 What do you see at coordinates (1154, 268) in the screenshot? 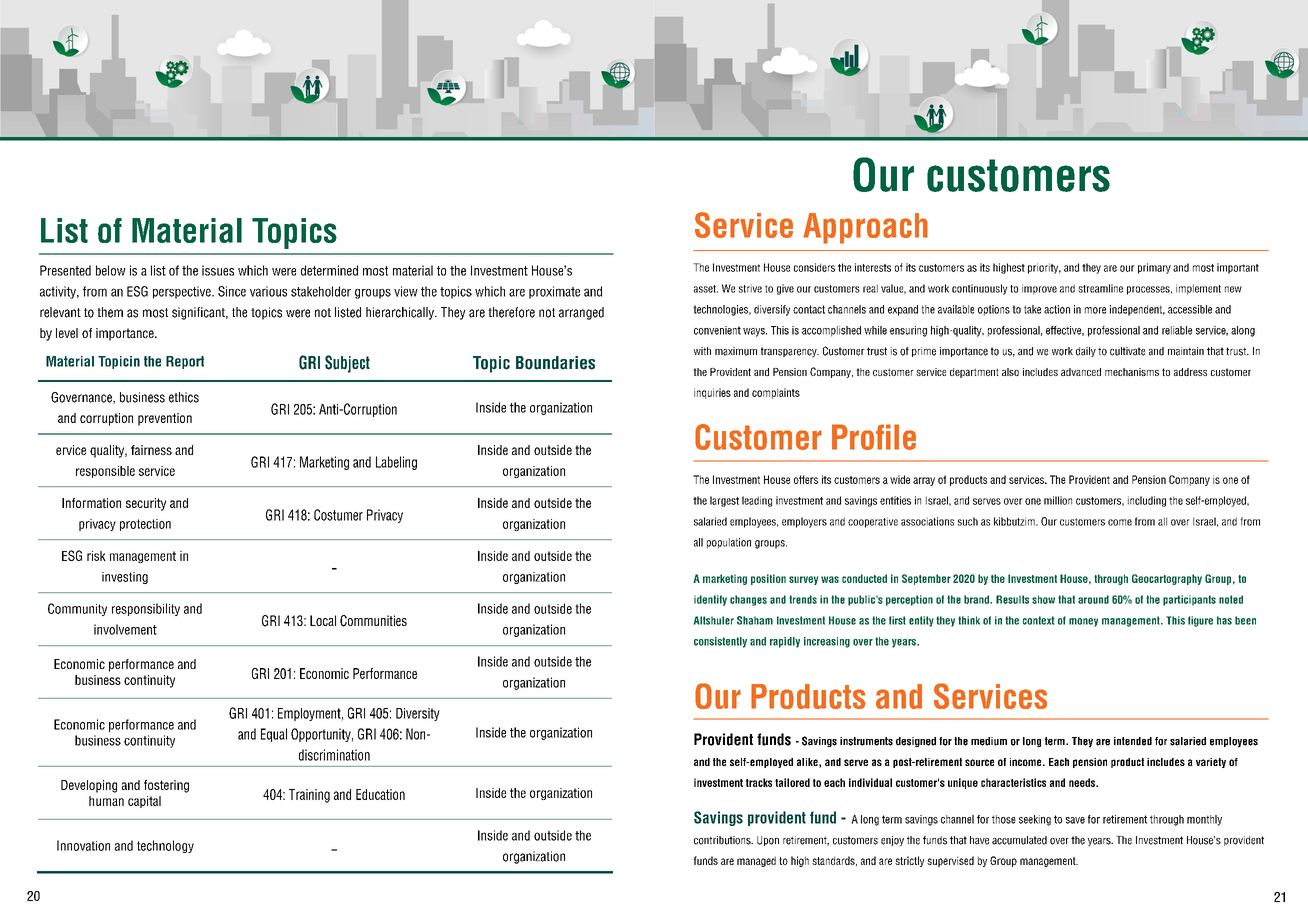
I see `primary` at bounding box center [1154, 268].
